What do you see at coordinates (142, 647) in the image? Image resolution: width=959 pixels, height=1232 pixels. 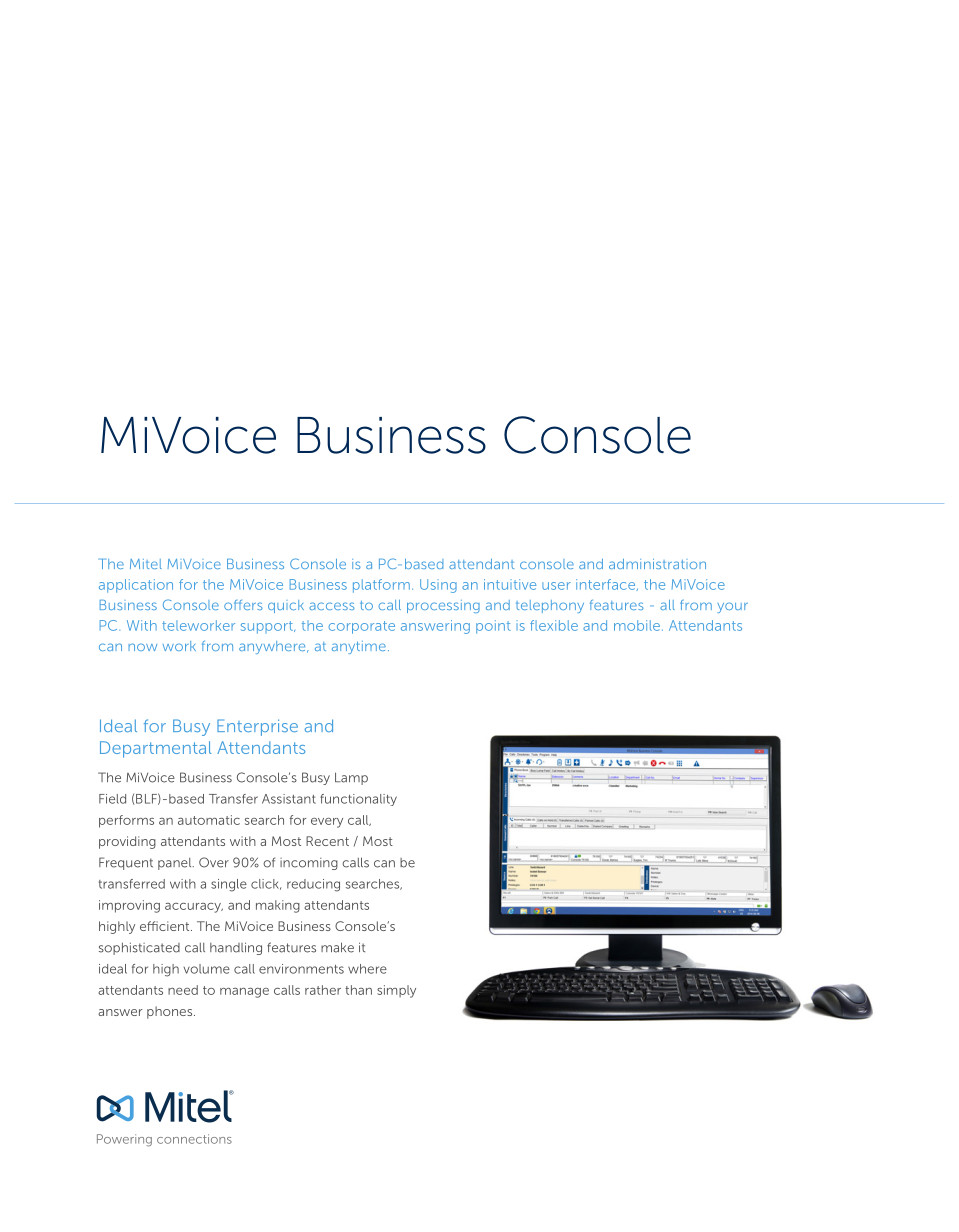 I see `now` at bounding box center [142, 647].
